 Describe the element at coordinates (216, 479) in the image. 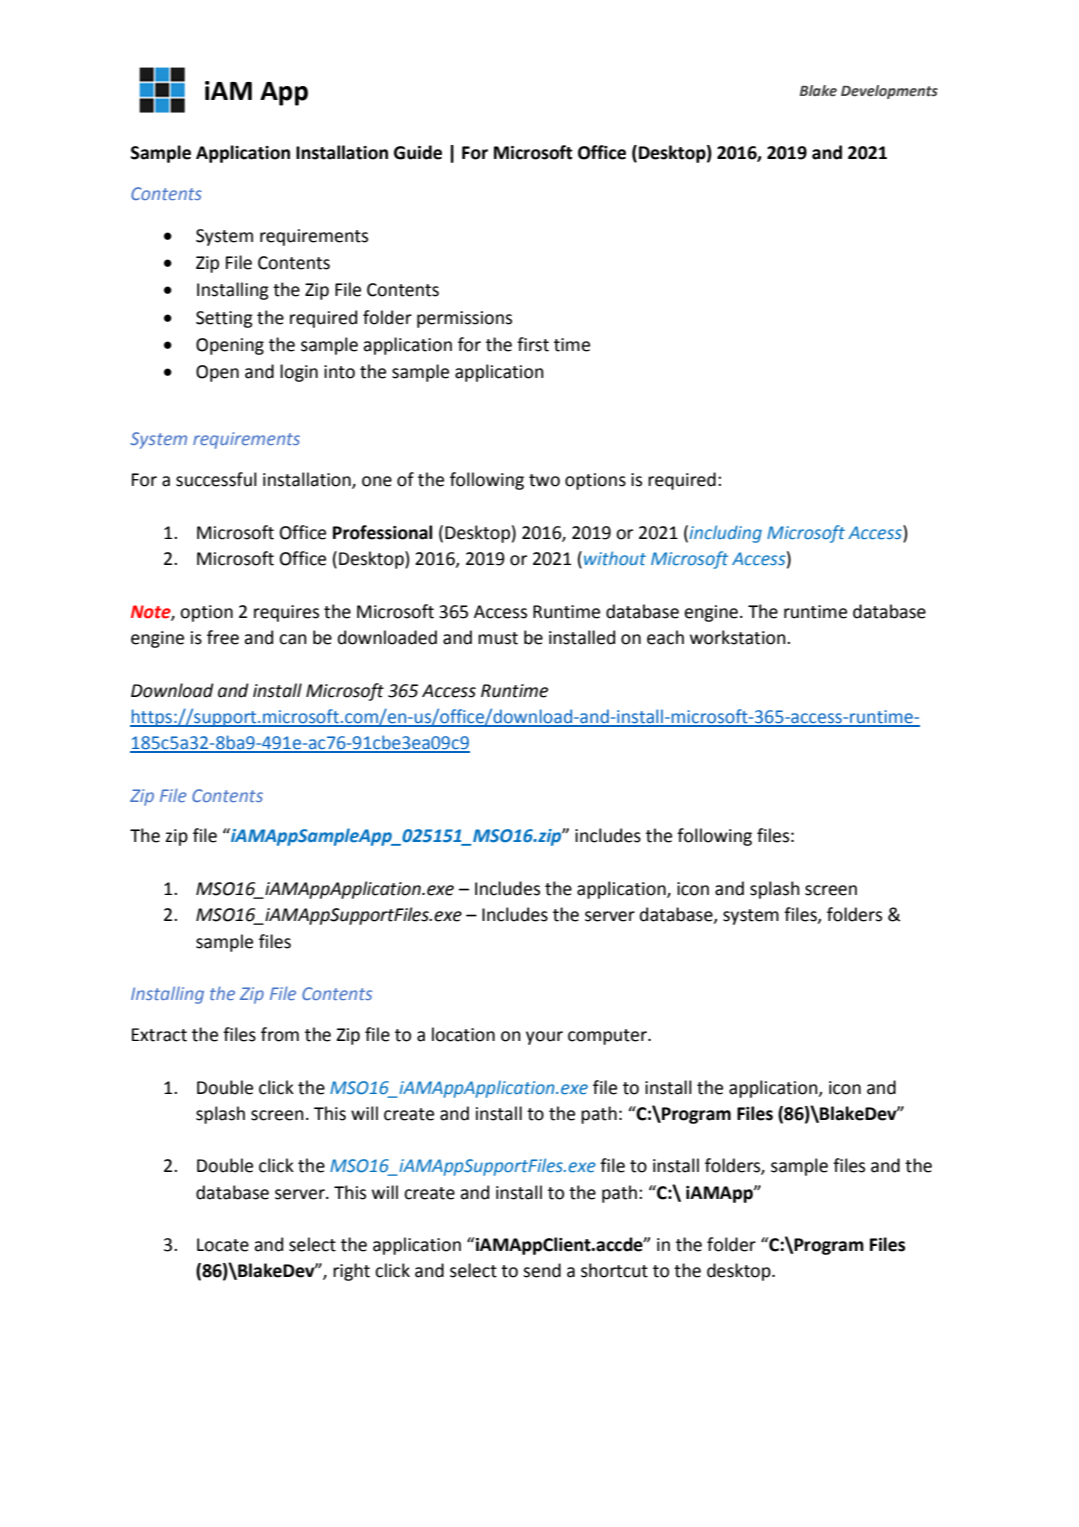

I see `successful` at that location.
